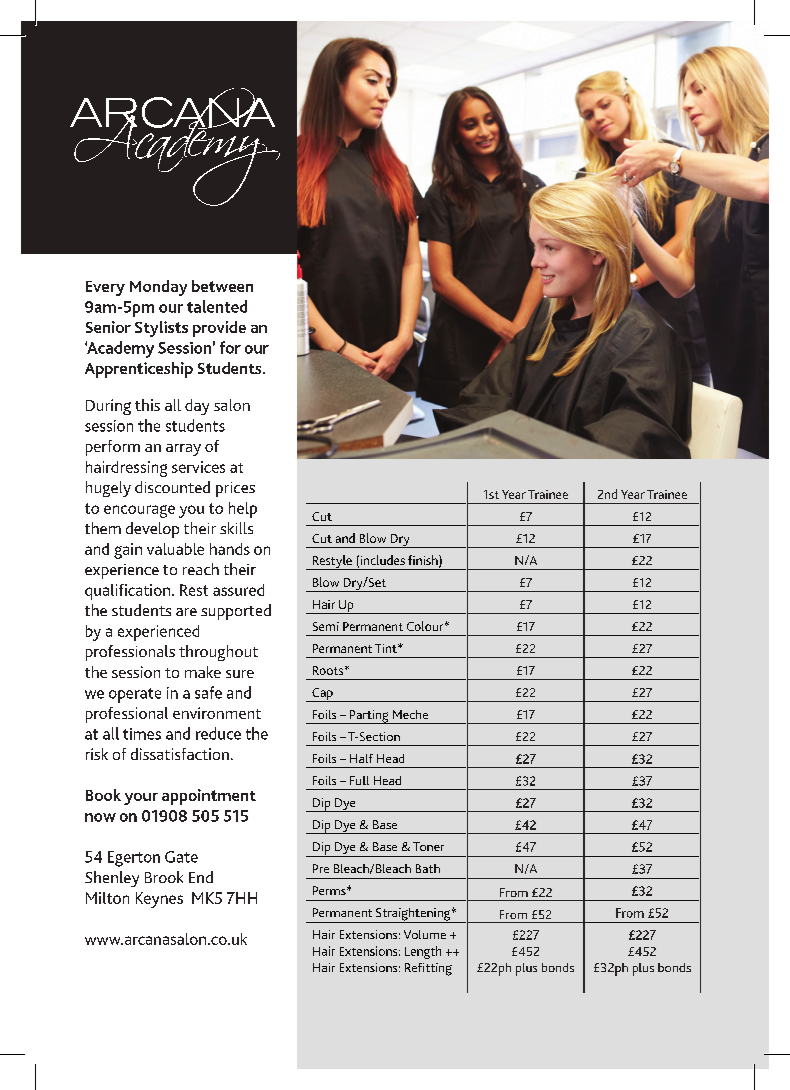  Describe the element at coordinates (129, 592) in the document. I see `qualification` at that location.
